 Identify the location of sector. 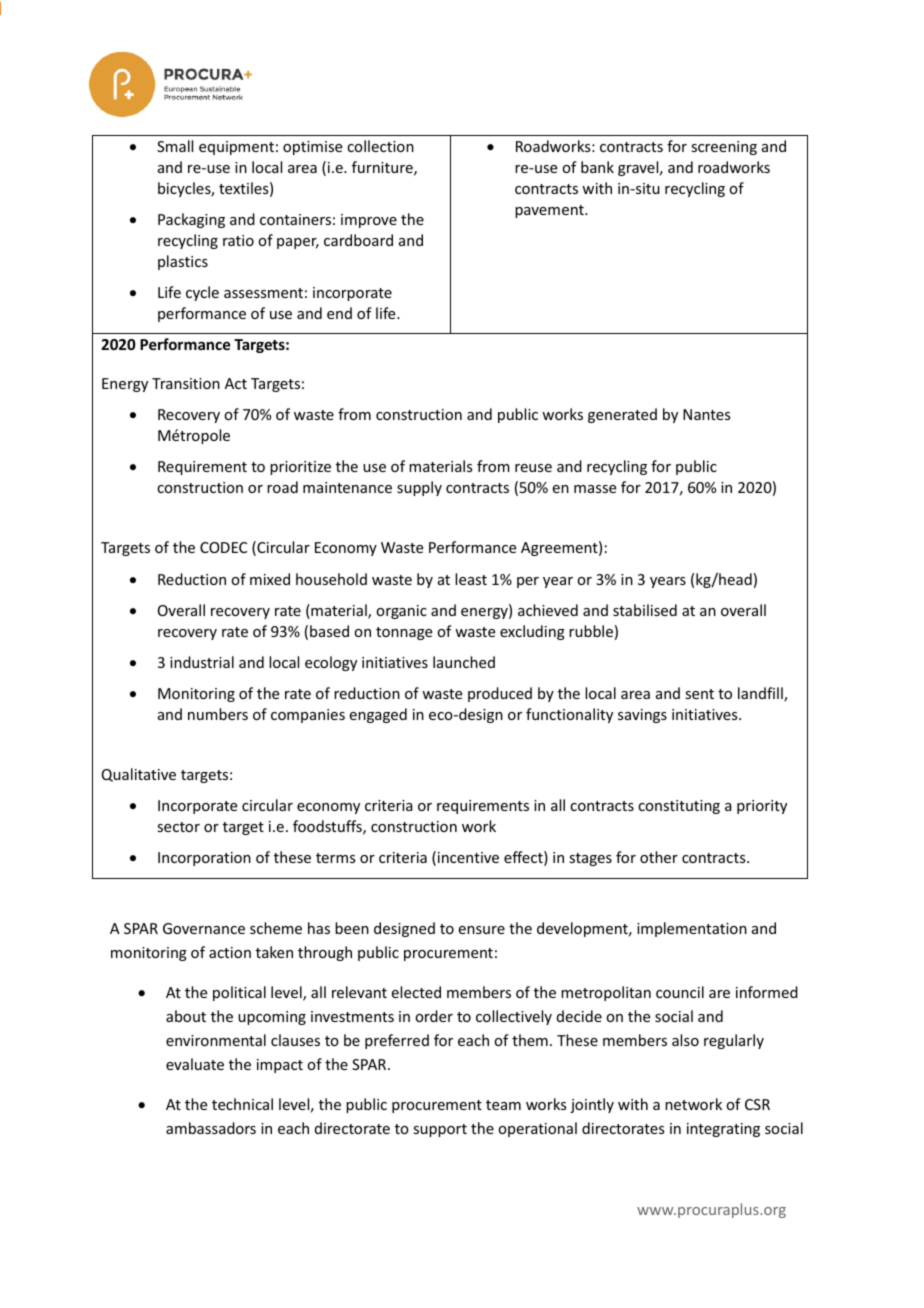
(178, 827).
